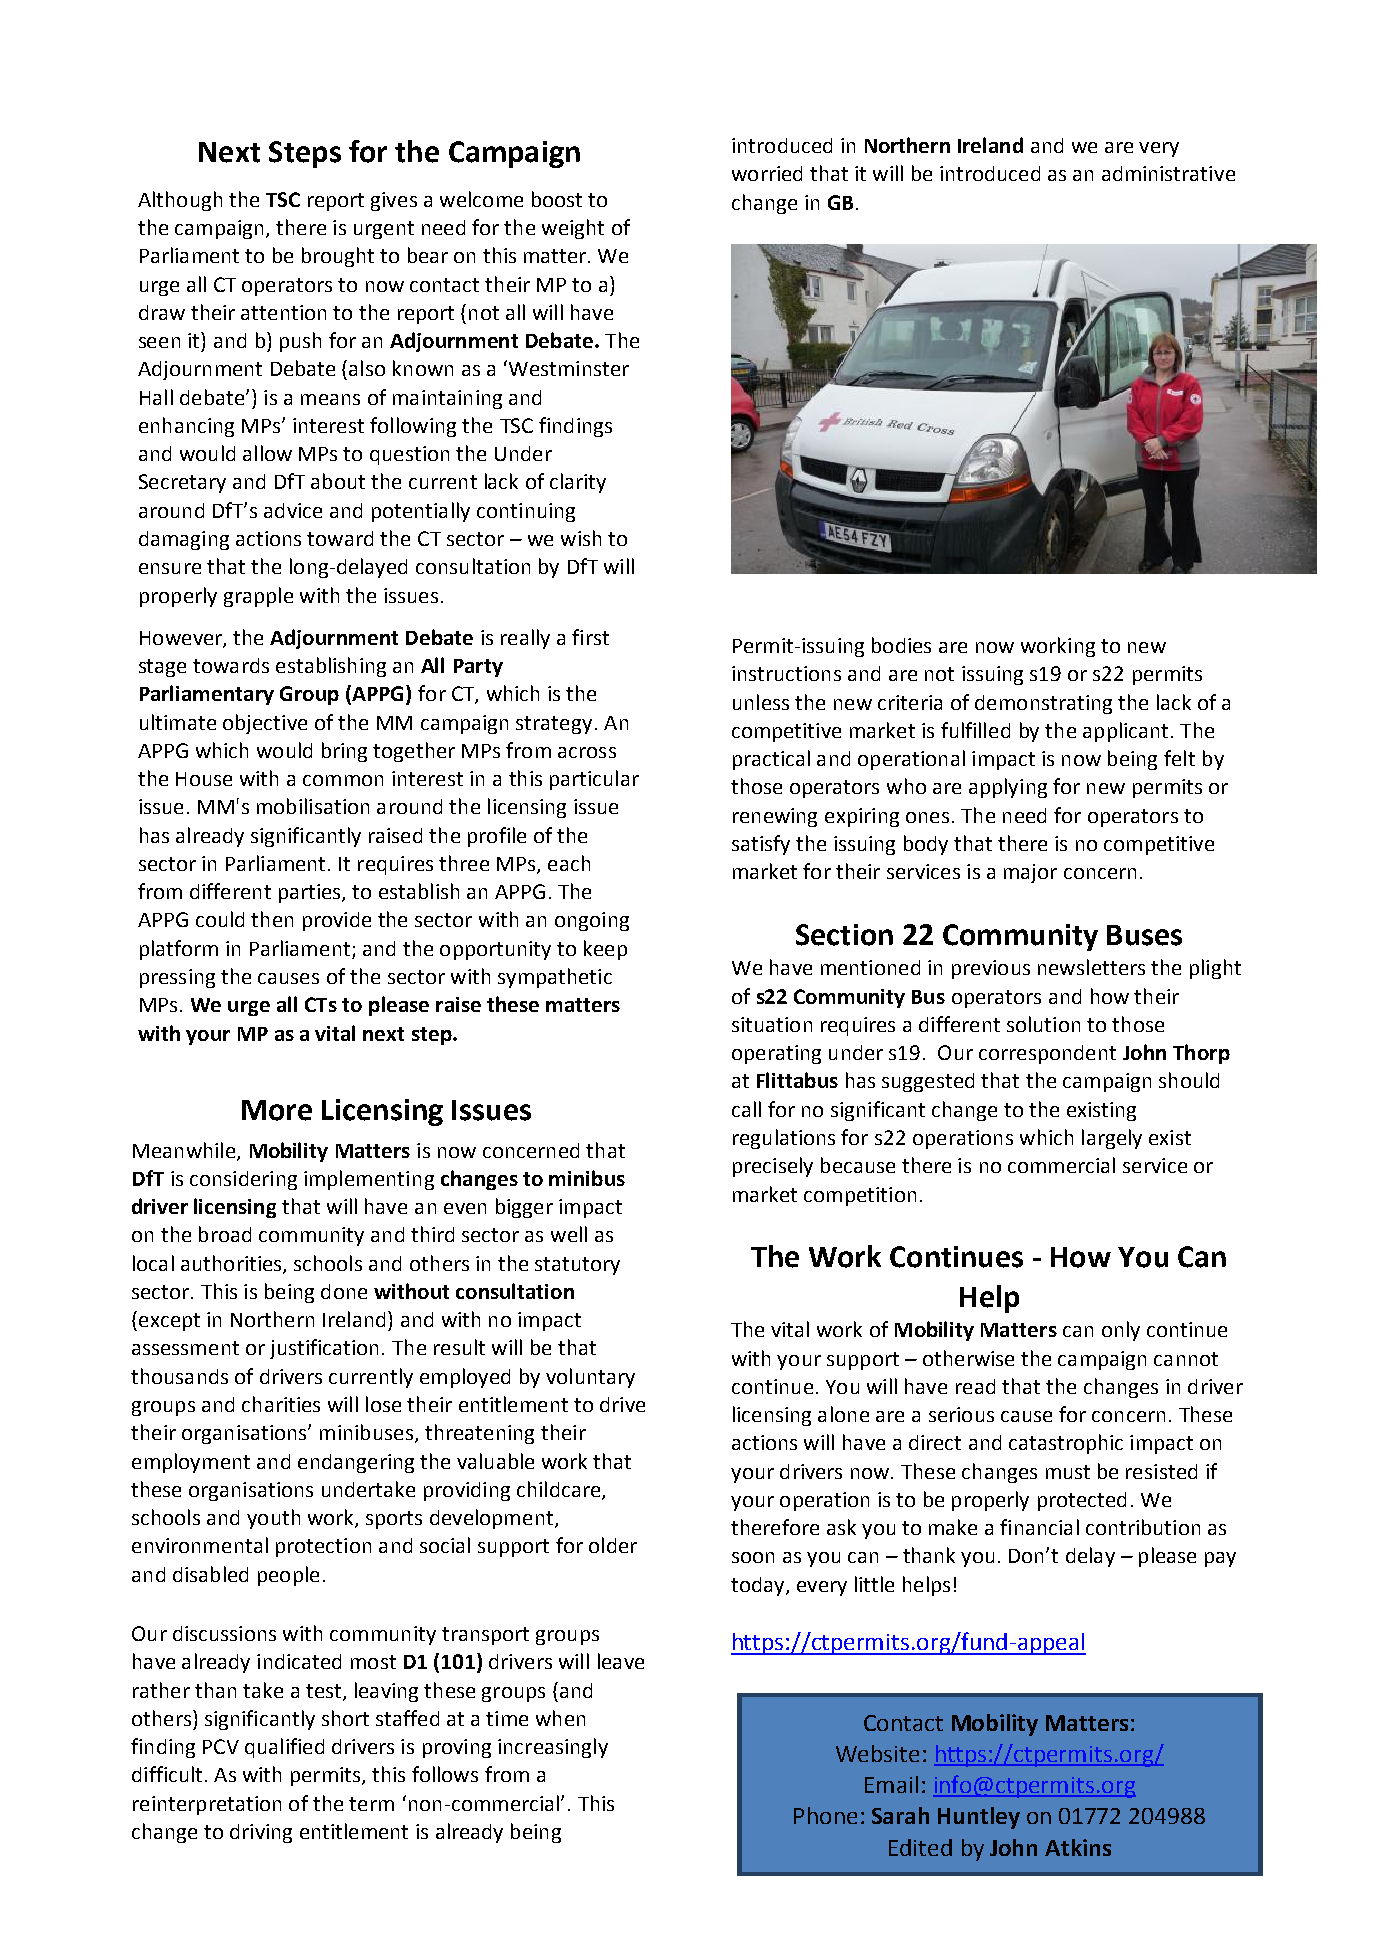 The height and width of the screenshot is (1950, 1379). Describe the element at coordinates (1168, 173) in the screenshot. I see `administrative` at that location.
